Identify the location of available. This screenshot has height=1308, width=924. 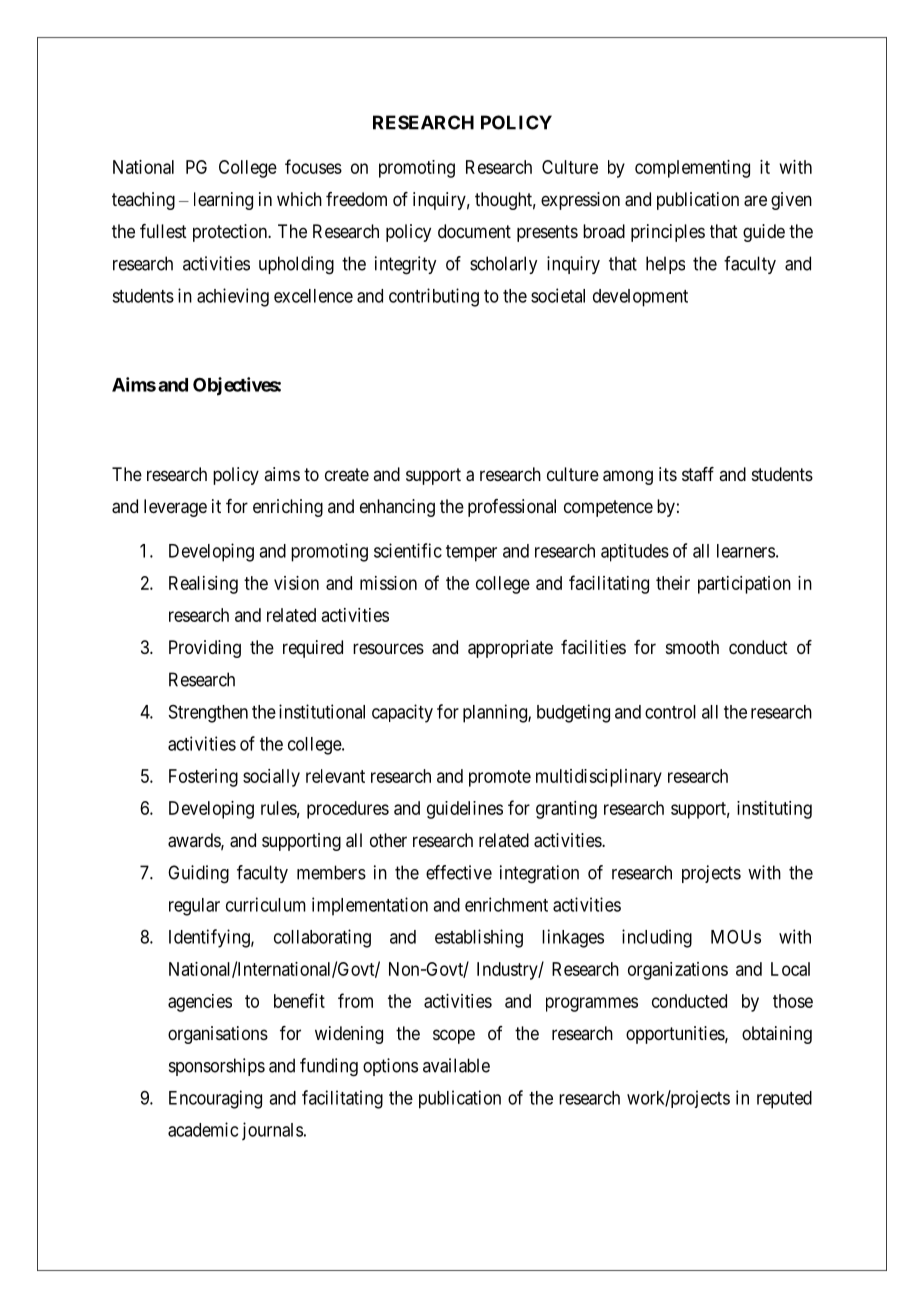
(456, 1065).
